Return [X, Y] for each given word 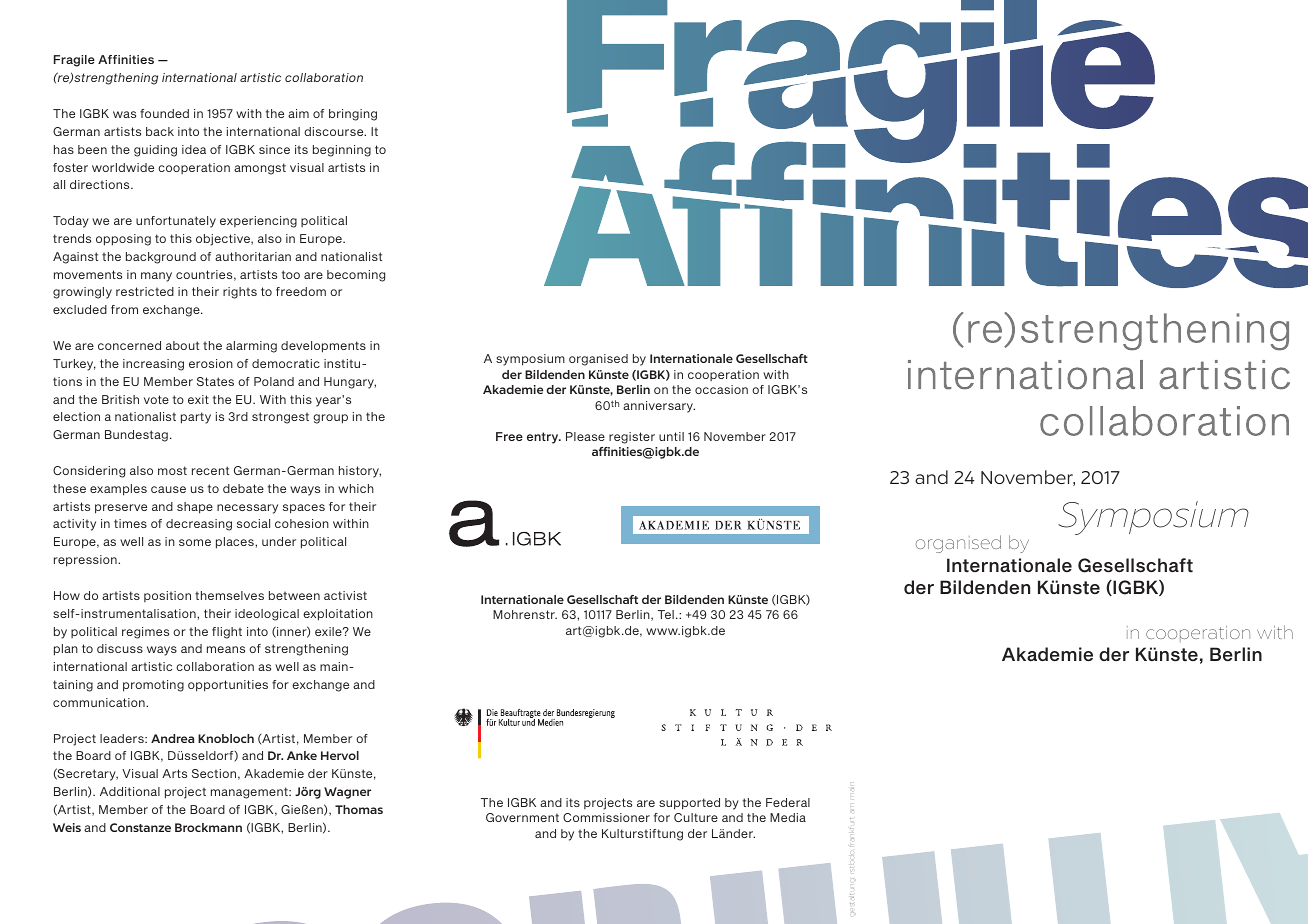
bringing [353, 115]
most [172, 470]
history [360, 472]
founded [164, 113]
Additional [130, 791]
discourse [335, 131]
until [671, 436]
